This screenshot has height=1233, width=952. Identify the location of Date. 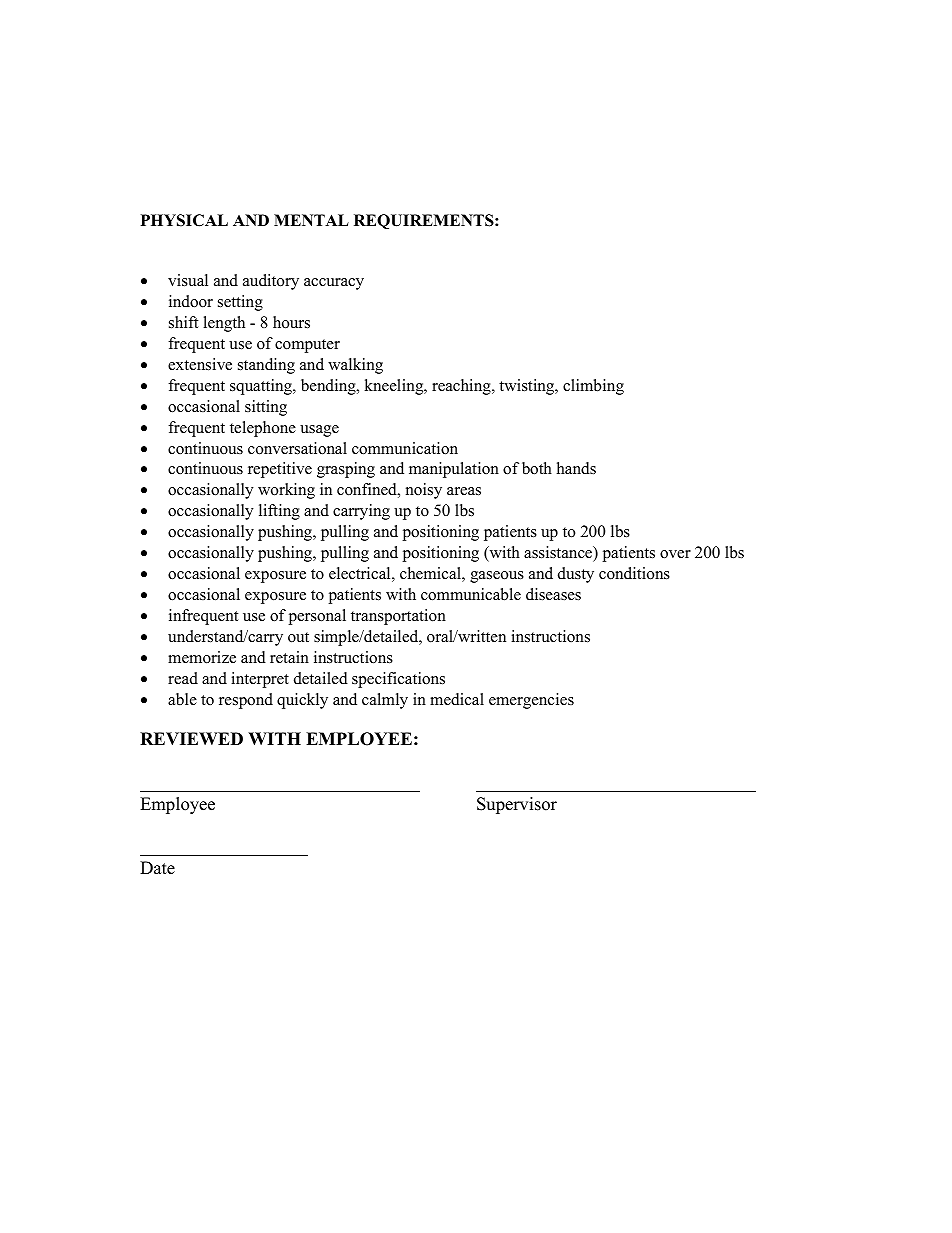
(157, 868).
